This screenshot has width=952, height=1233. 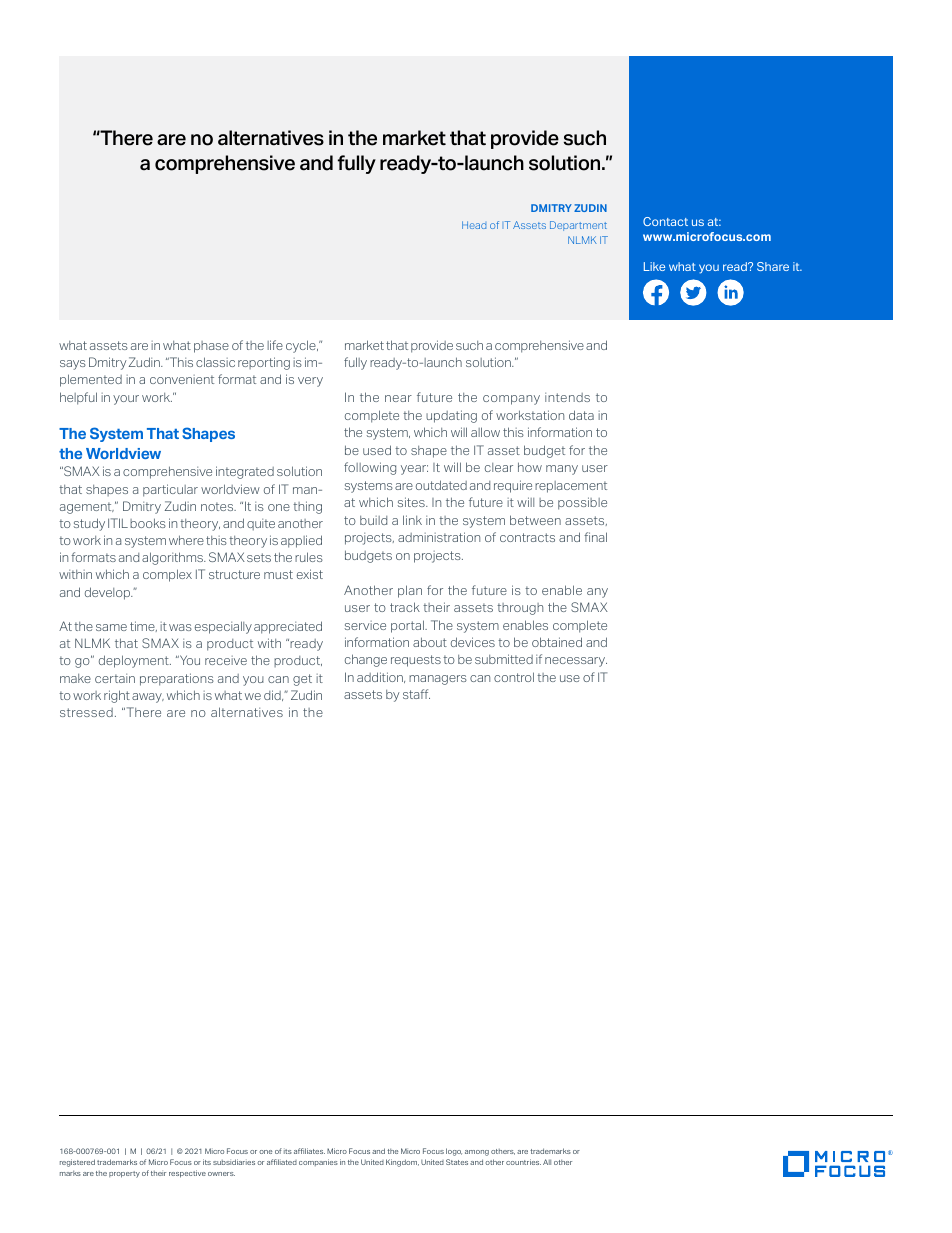 I want to click on respective, so click(x=187, y=1174).
